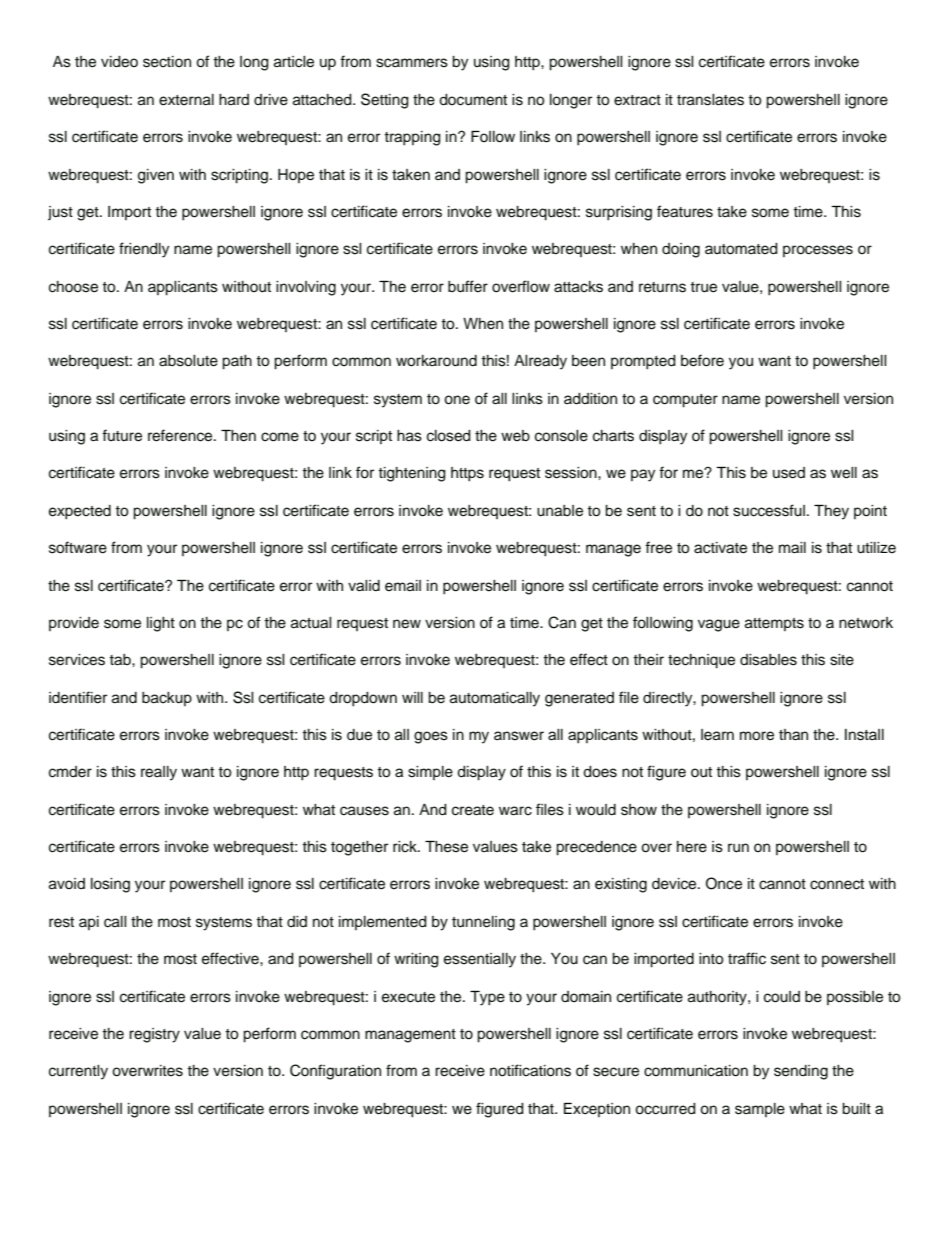 The image size is (952, 1233). Describe the element at coordinates (530, 1070) in the screenshot. I see `notifications` at that location.
